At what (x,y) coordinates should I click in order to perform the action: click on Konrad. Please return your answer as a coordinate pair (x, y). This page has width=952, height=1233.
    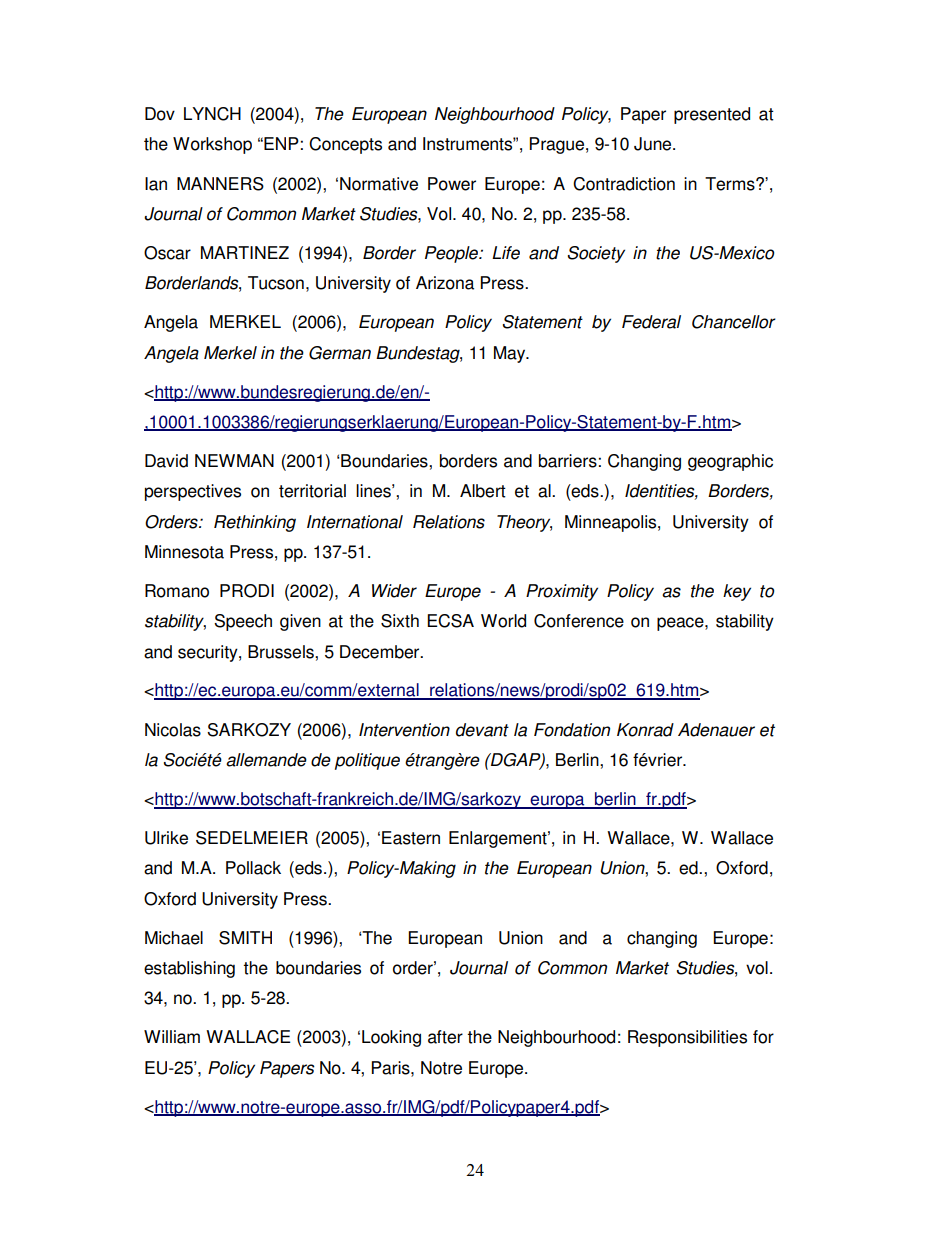
    Looking at the image, I should click on (645, 730).
